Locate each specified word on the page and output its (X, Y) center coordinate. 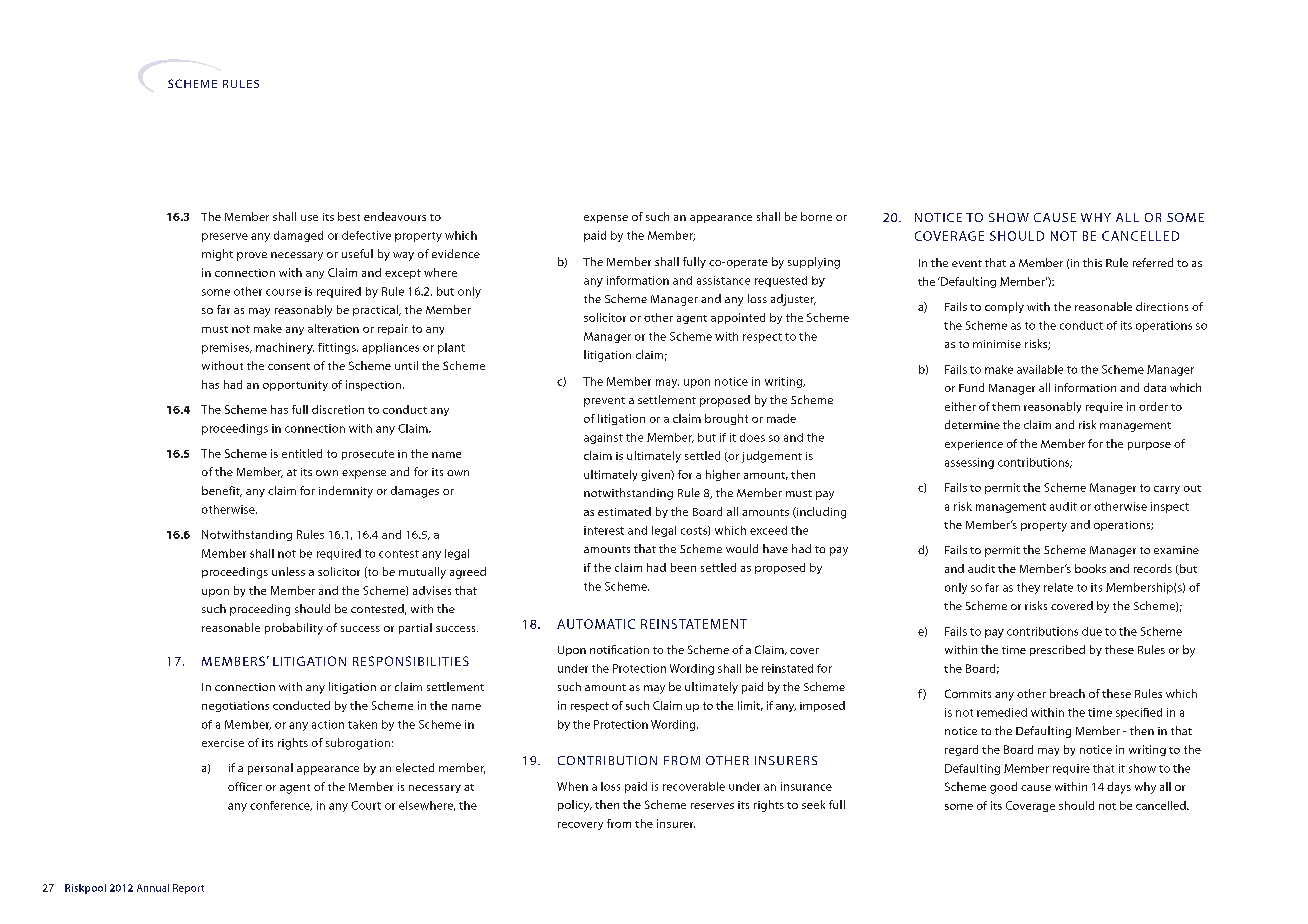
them (1006, 406)
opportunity (295, 386)
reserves (712, 806)
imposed (822, 706)
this (1092, 262)
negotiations (235, 706)
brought (726, 419)
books (1090, 568)
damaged (298, 236)
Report (188, 889)
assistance (723, 280)
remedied (1002, 712)
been (683, 567)
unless (288, 571)
